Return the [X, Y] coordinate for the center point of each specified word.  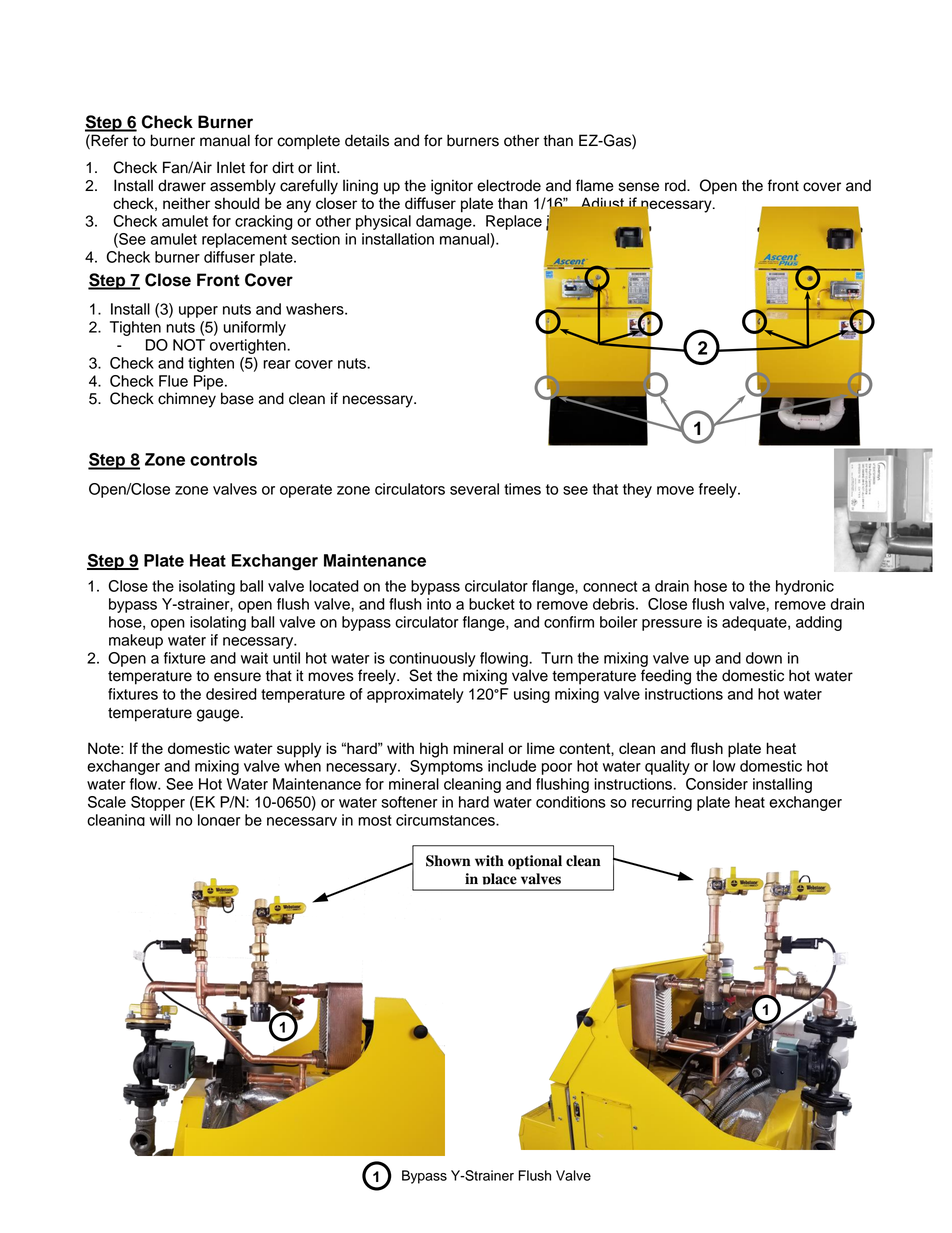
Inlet [231, 167]
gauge [219, 715]
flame [595, 185]
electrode [509, 185]
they [637, 490]
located [334, 586]
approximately [415, 695]
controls [223, 459]
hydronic [805, 587]
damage [445, 222]
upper [198, 312]
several [474, 489]
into [439, 604]
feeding [666, 677]
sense [639, 187]
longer [219, 820]
